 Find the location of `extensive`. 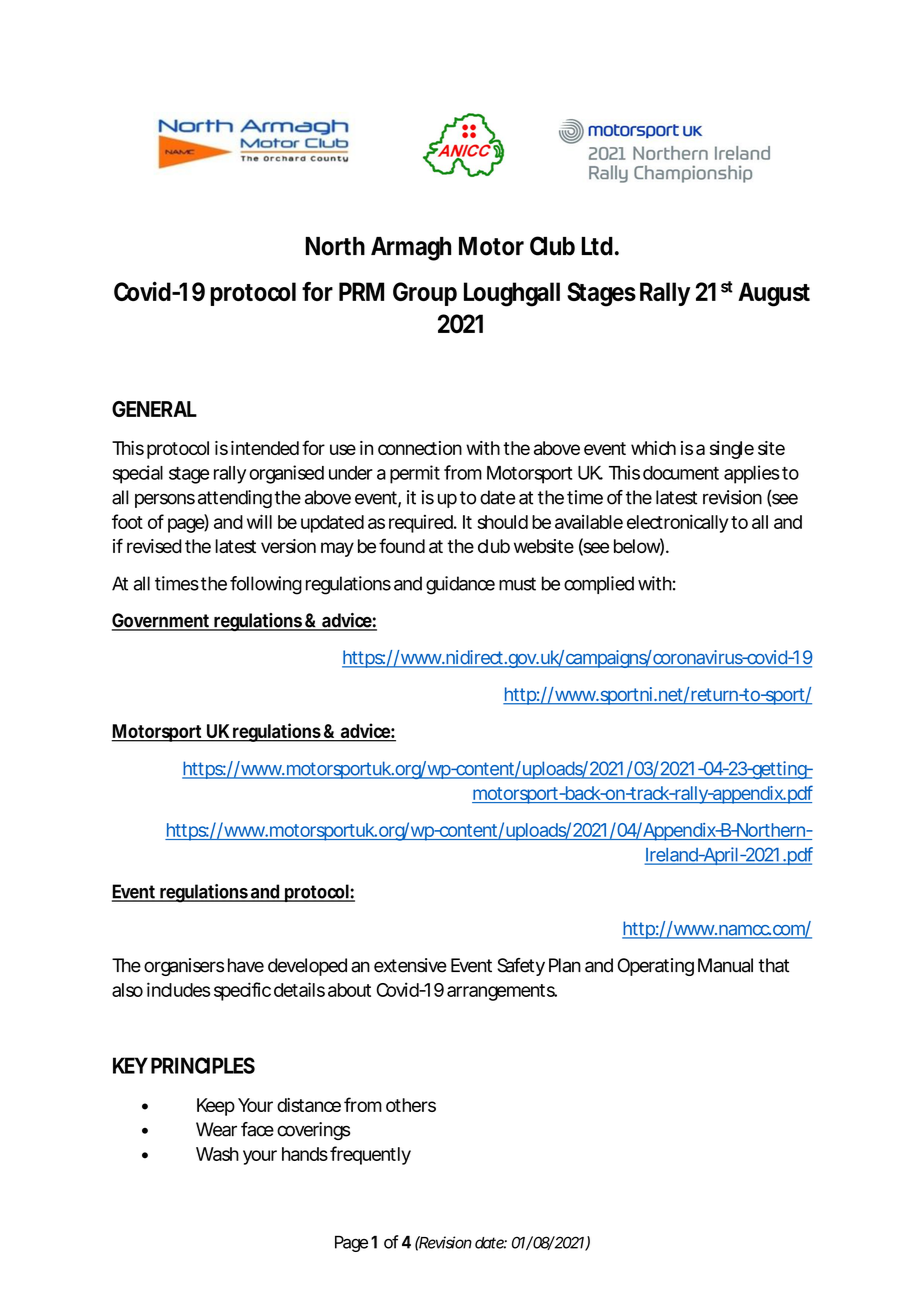

extensive is located at coordinates (410, 965).
